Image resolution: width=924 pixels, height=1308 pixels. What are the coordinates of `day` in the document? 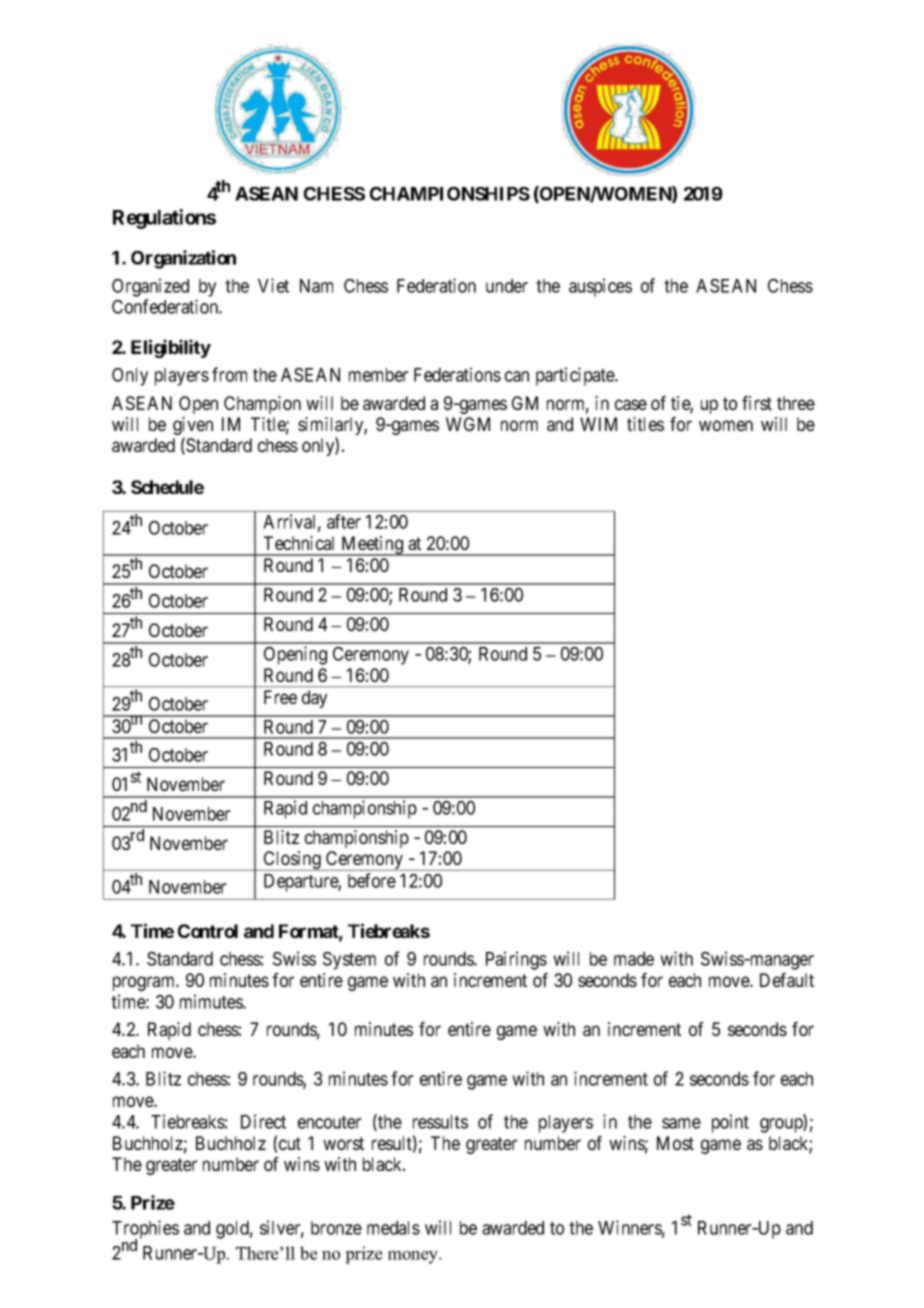 It's located at (314, 699).
